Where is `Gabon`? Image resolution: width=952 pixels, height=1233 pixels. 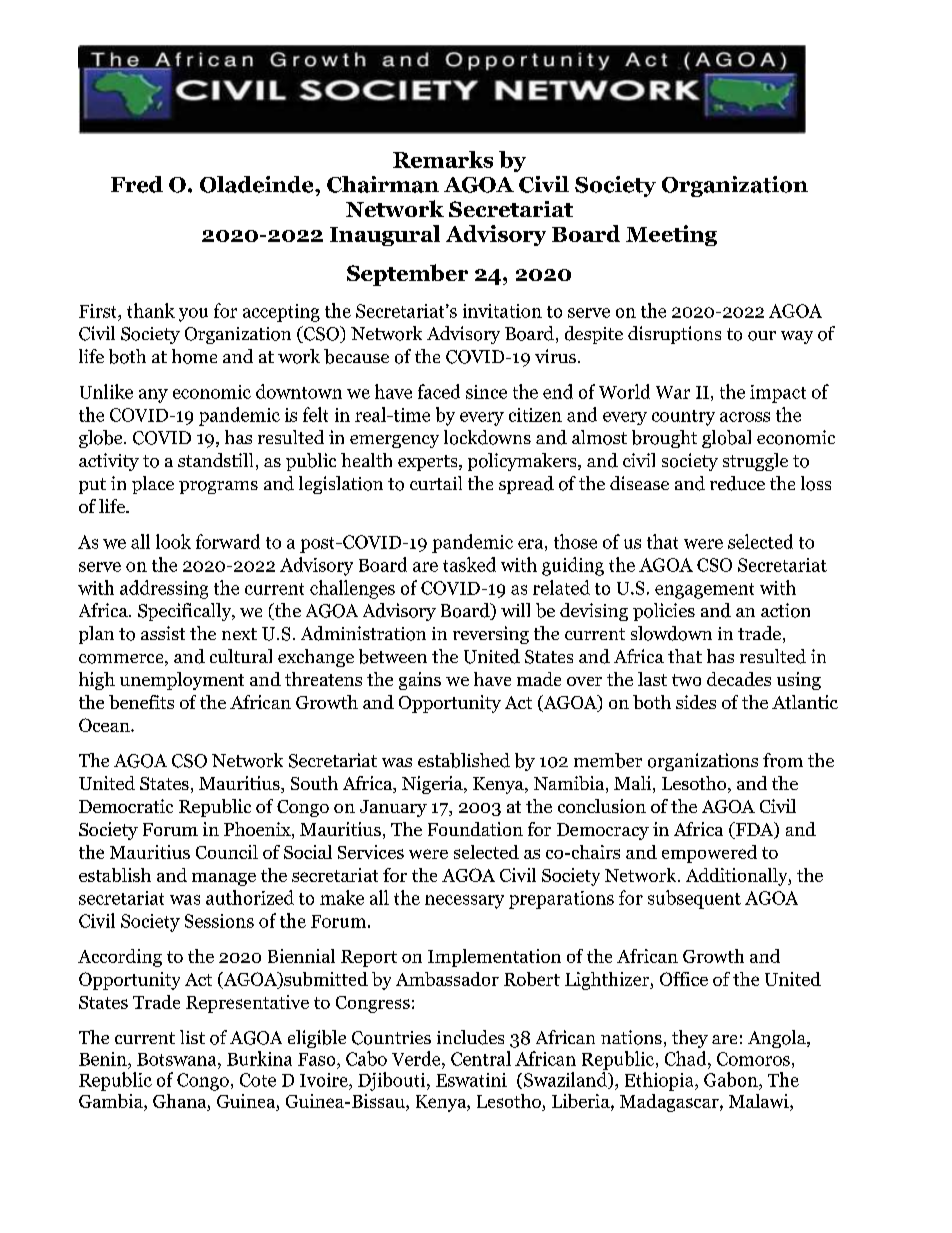 Gabon is located at coordinates (732, 1079).
